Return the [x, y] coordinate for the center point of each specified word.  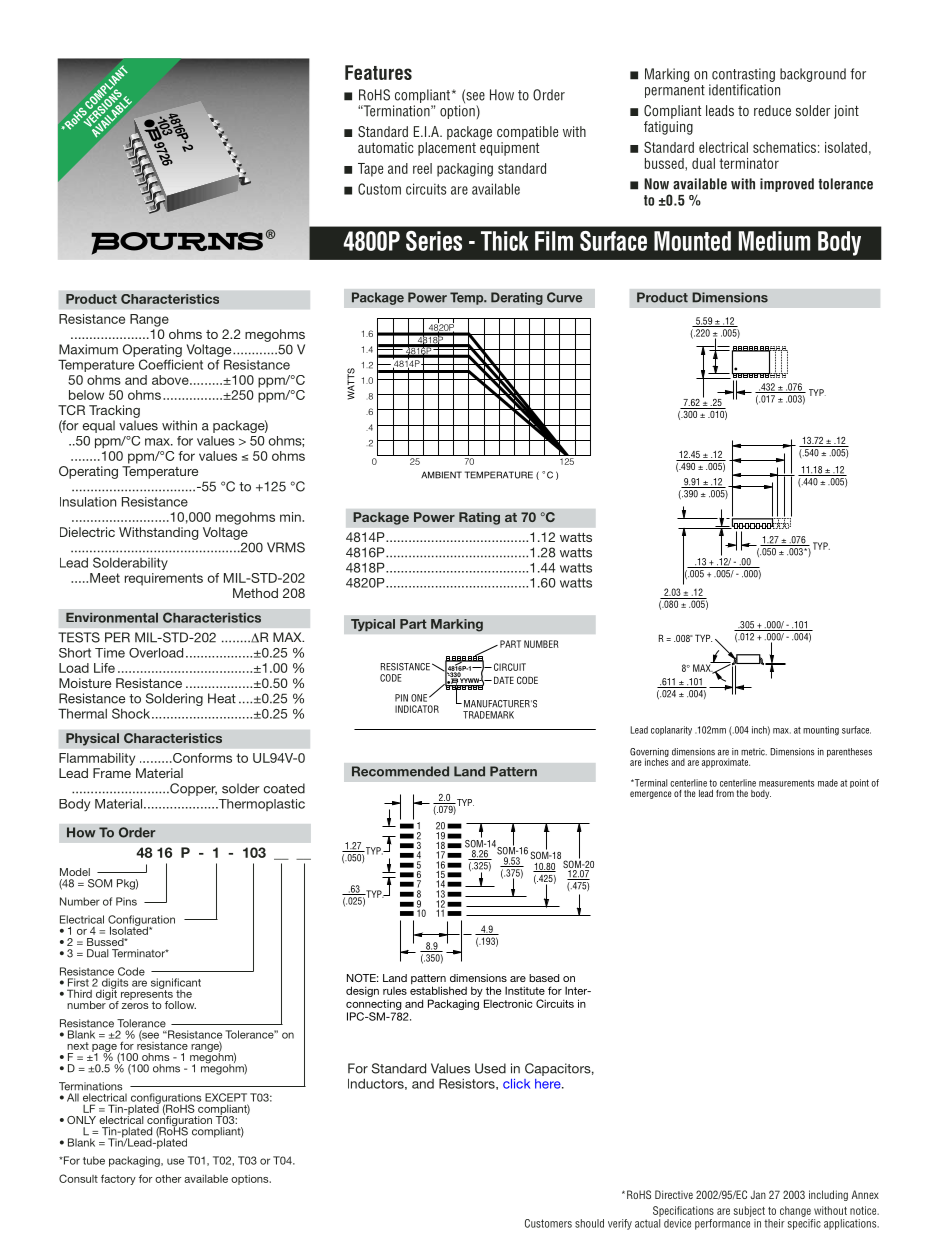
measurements [786, 783]
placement [447, 149]
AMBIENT [441, 475]
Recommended [400, 771]
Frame [112, 773]
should [589, 1223]
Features [378, 72]
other [168, 1178]
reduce [772, 110]
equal [99, 426]
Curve [564, 297]
